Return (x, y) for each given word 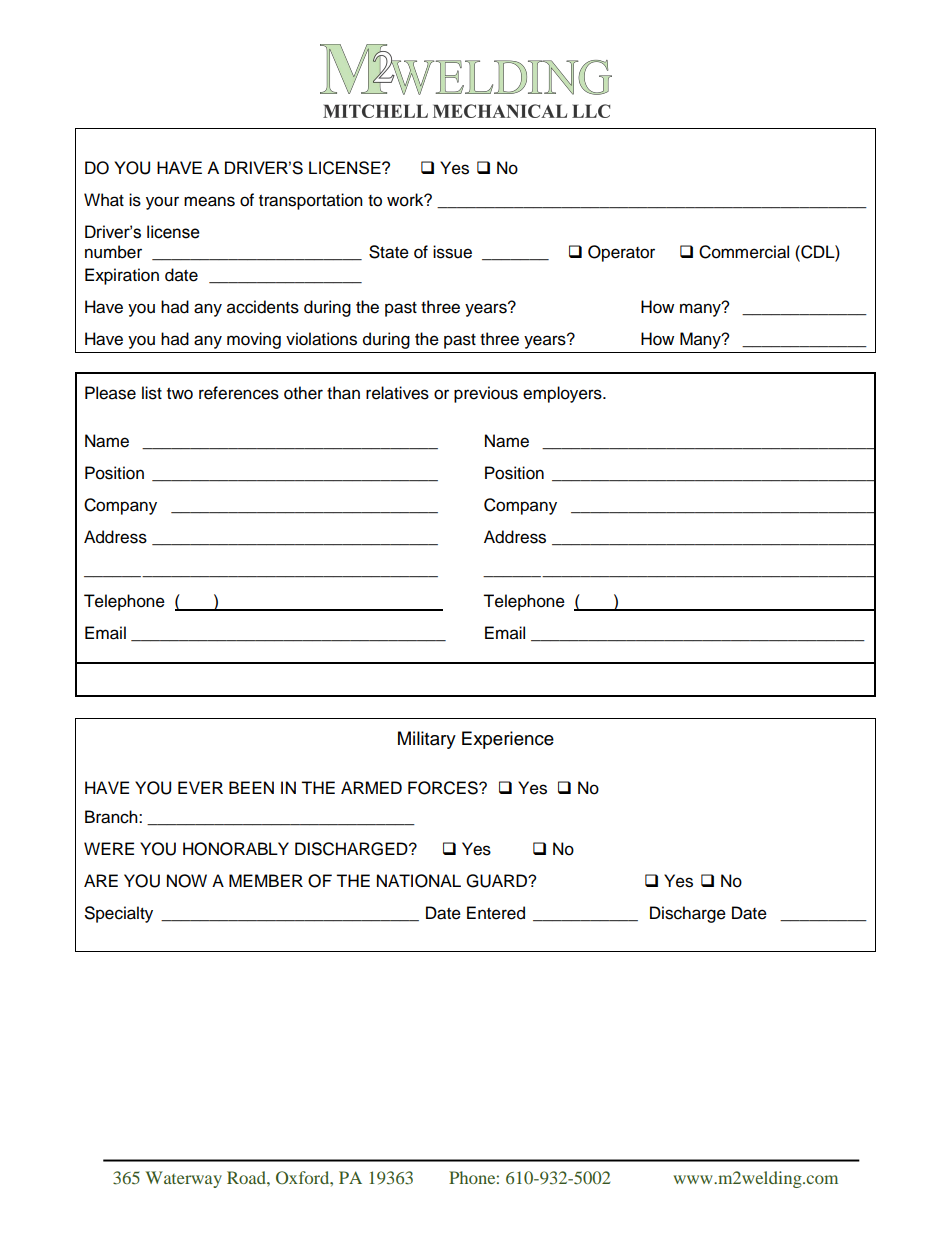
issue (452, 252)
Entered (496, 913)
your (162, 203)
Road (247, 1177)
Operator (621, 253)
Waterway (183, 1179)
